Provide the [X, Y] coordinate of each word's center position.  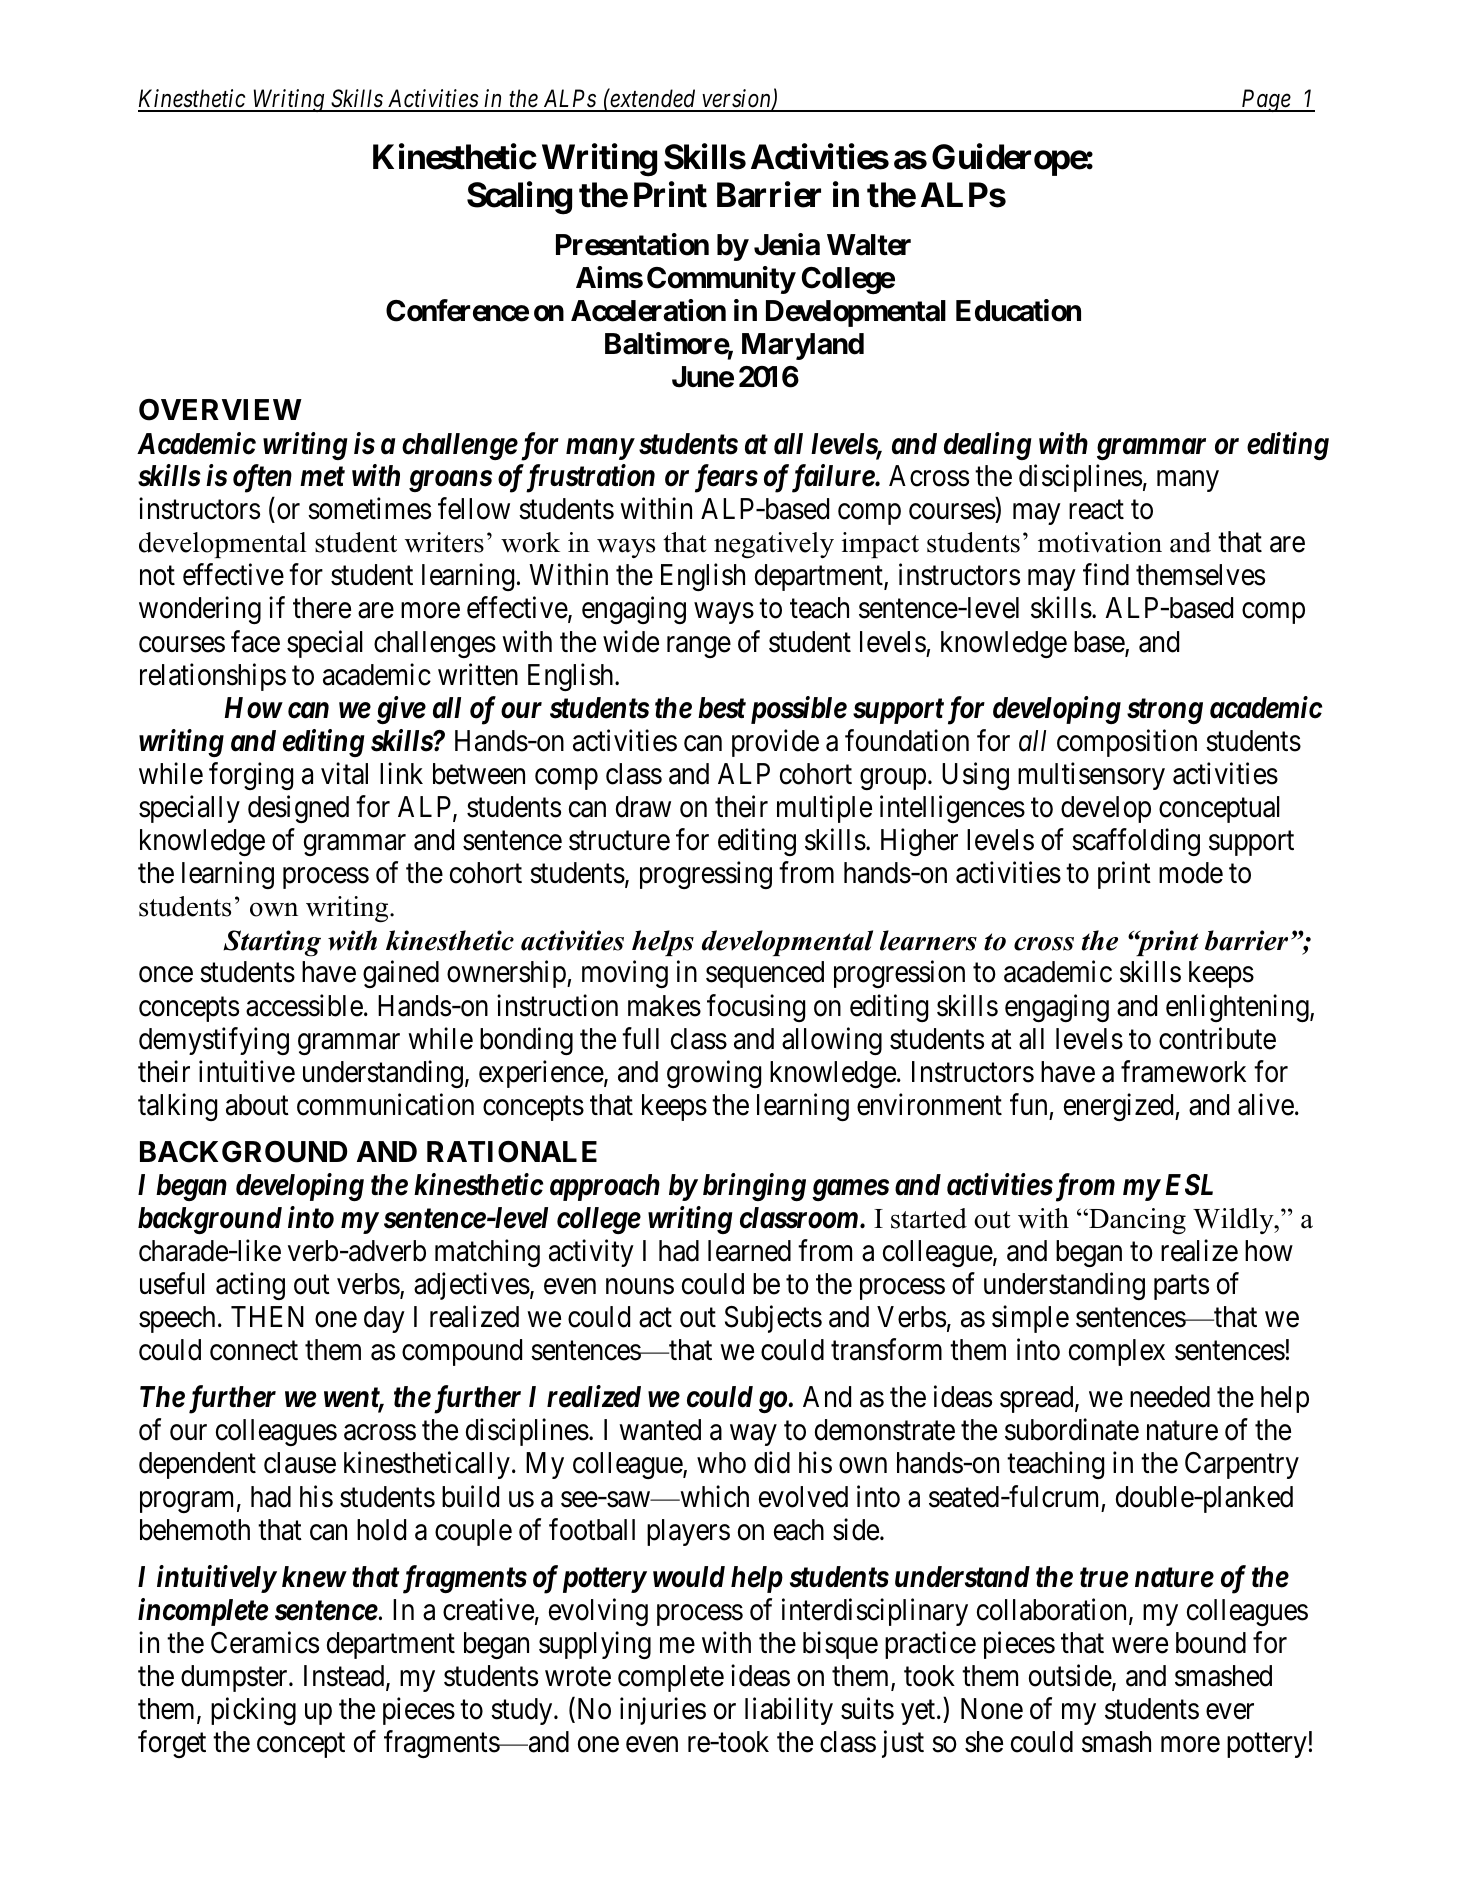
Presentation [632, 244]
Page [1266, 101]
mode [1191, 873]
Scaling [519, 198]
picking [253, 1711]
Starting [272, 943]
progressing [706, 875]
